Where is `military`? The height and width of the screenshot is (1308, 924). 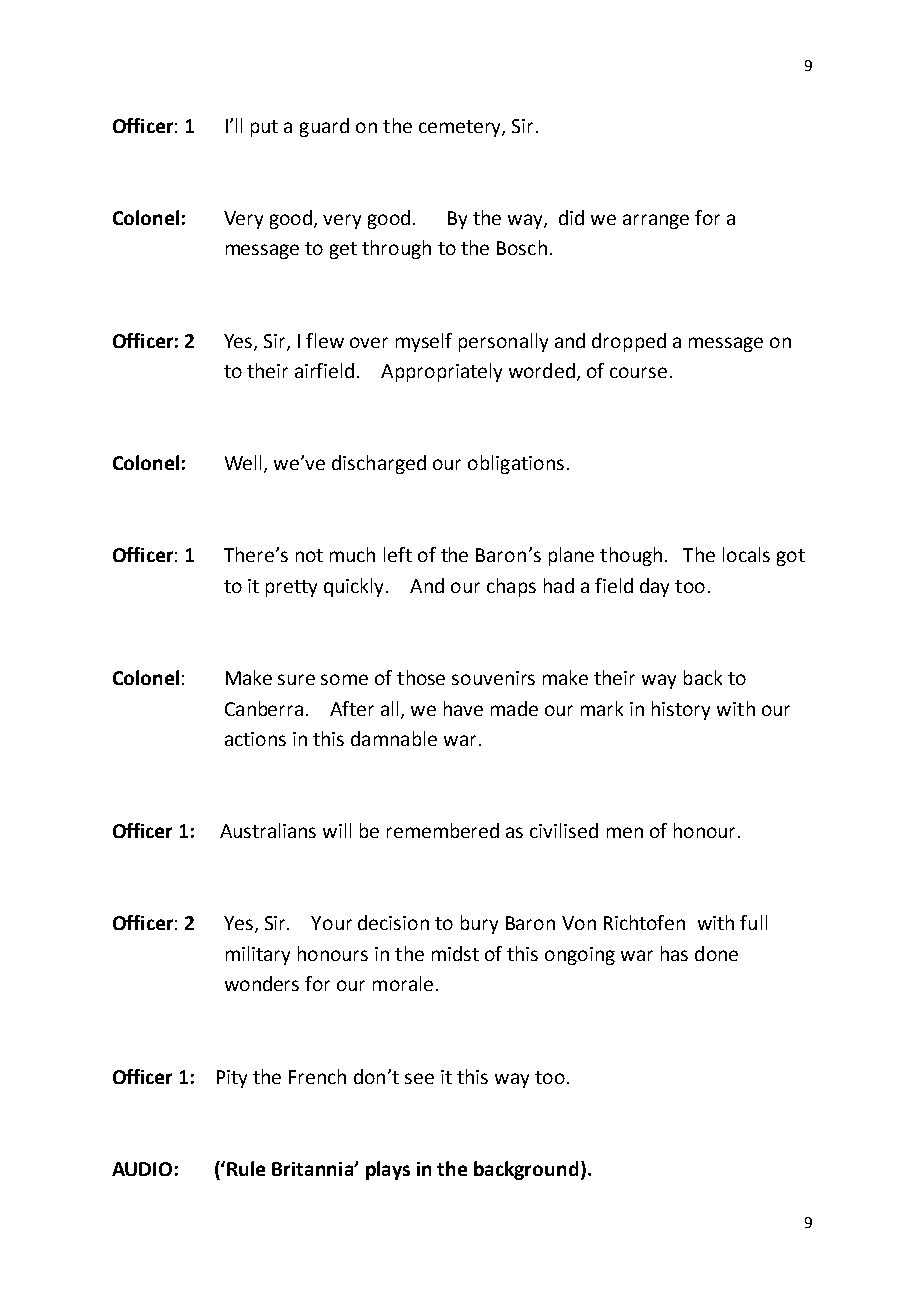 military is located at coordinates (258, 955).
